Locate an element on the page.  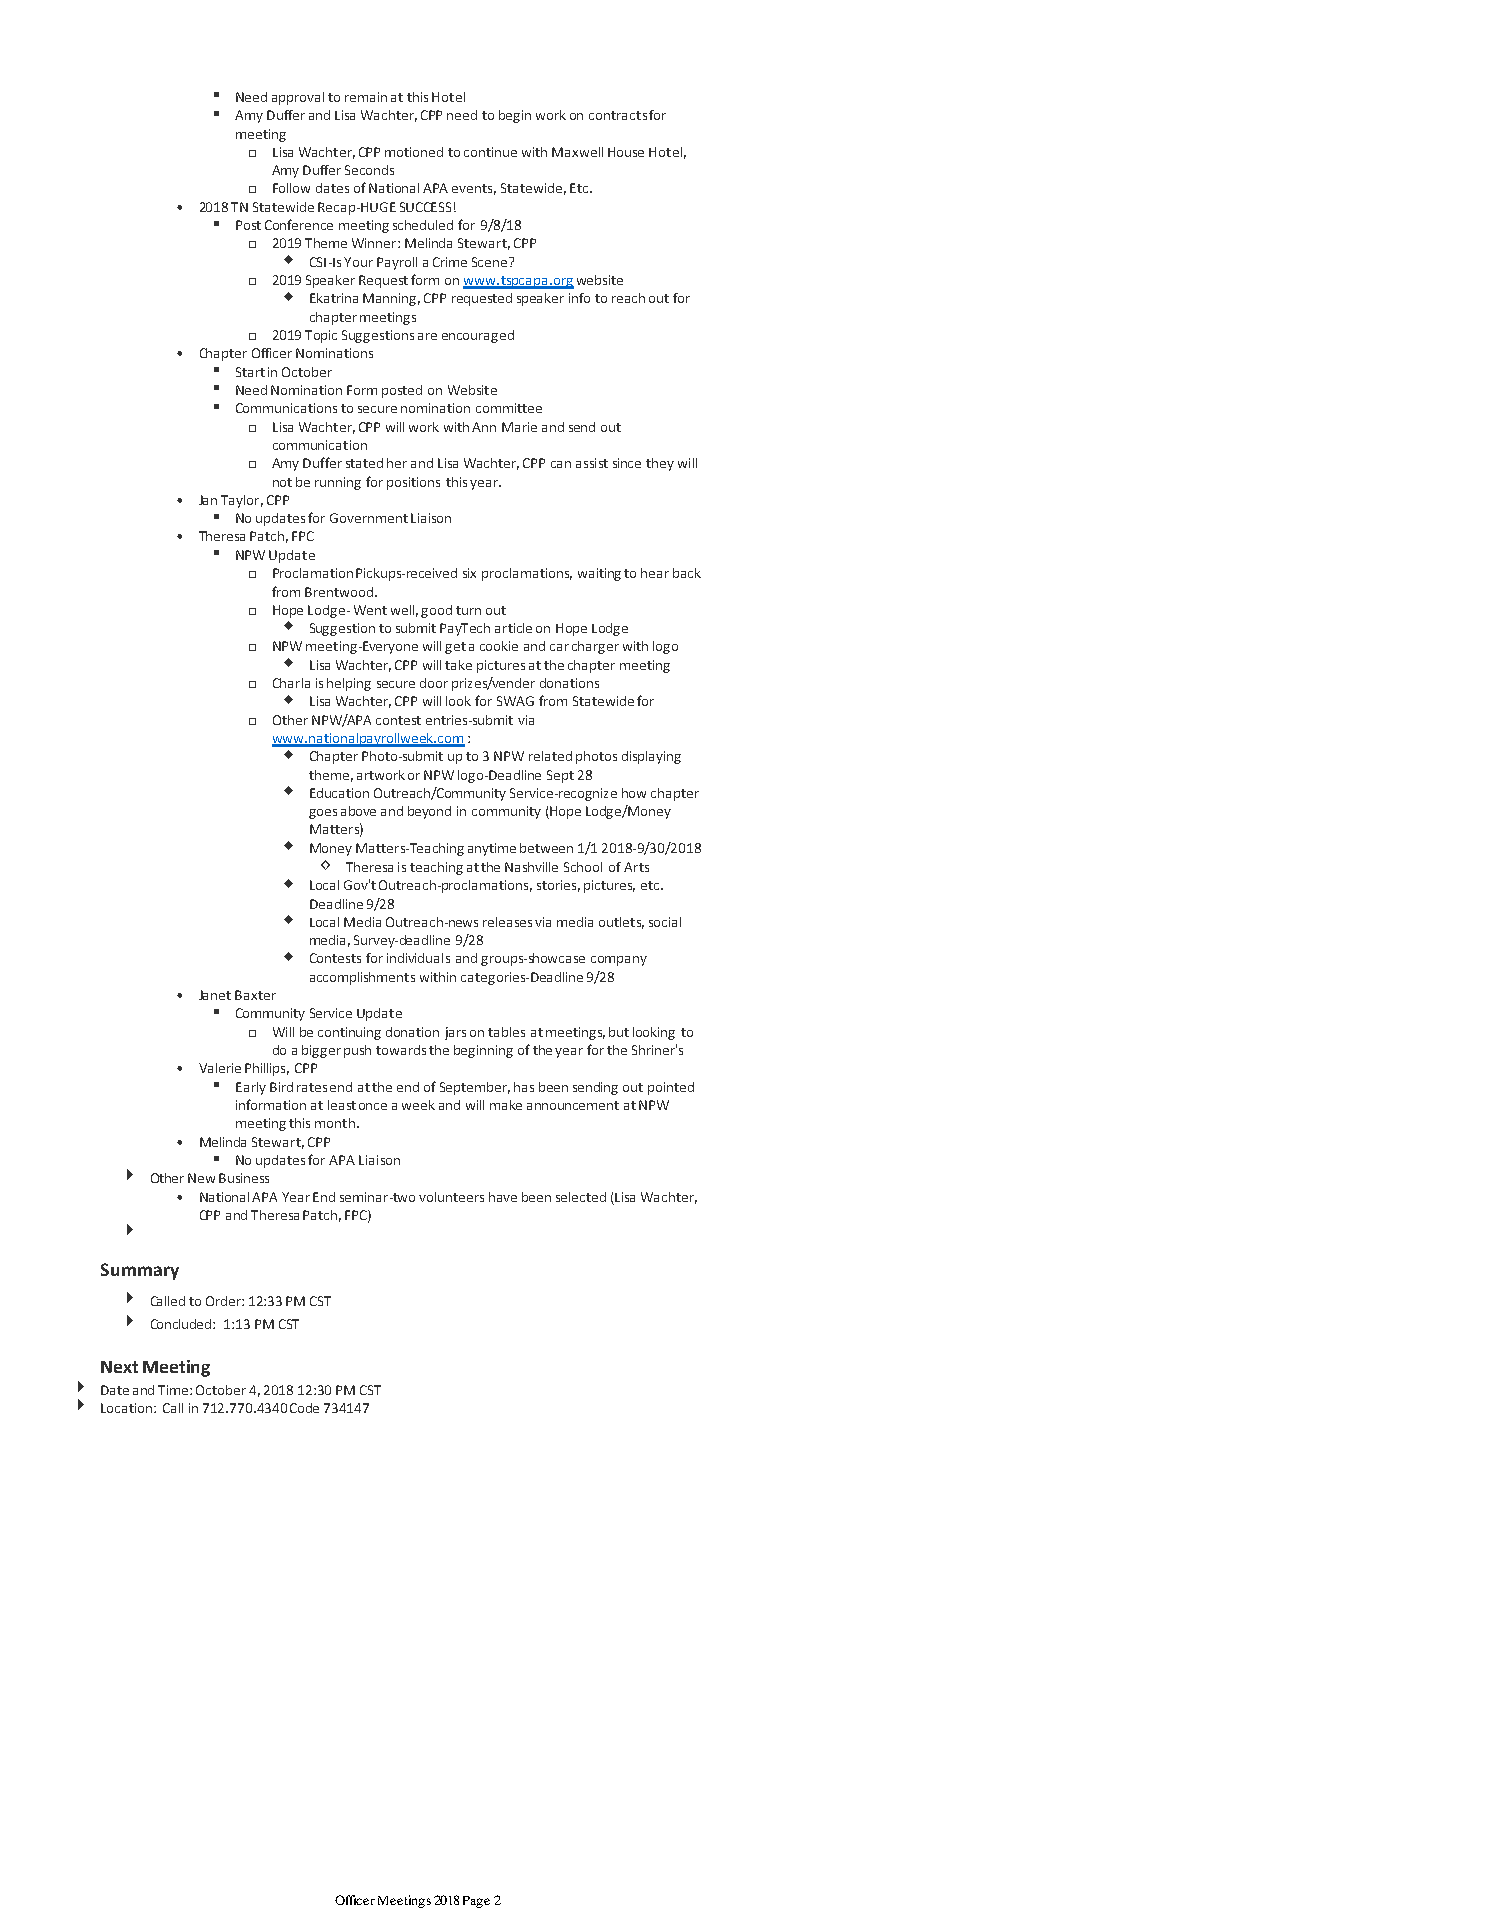
motioned is located at coordinates (414, 152).
